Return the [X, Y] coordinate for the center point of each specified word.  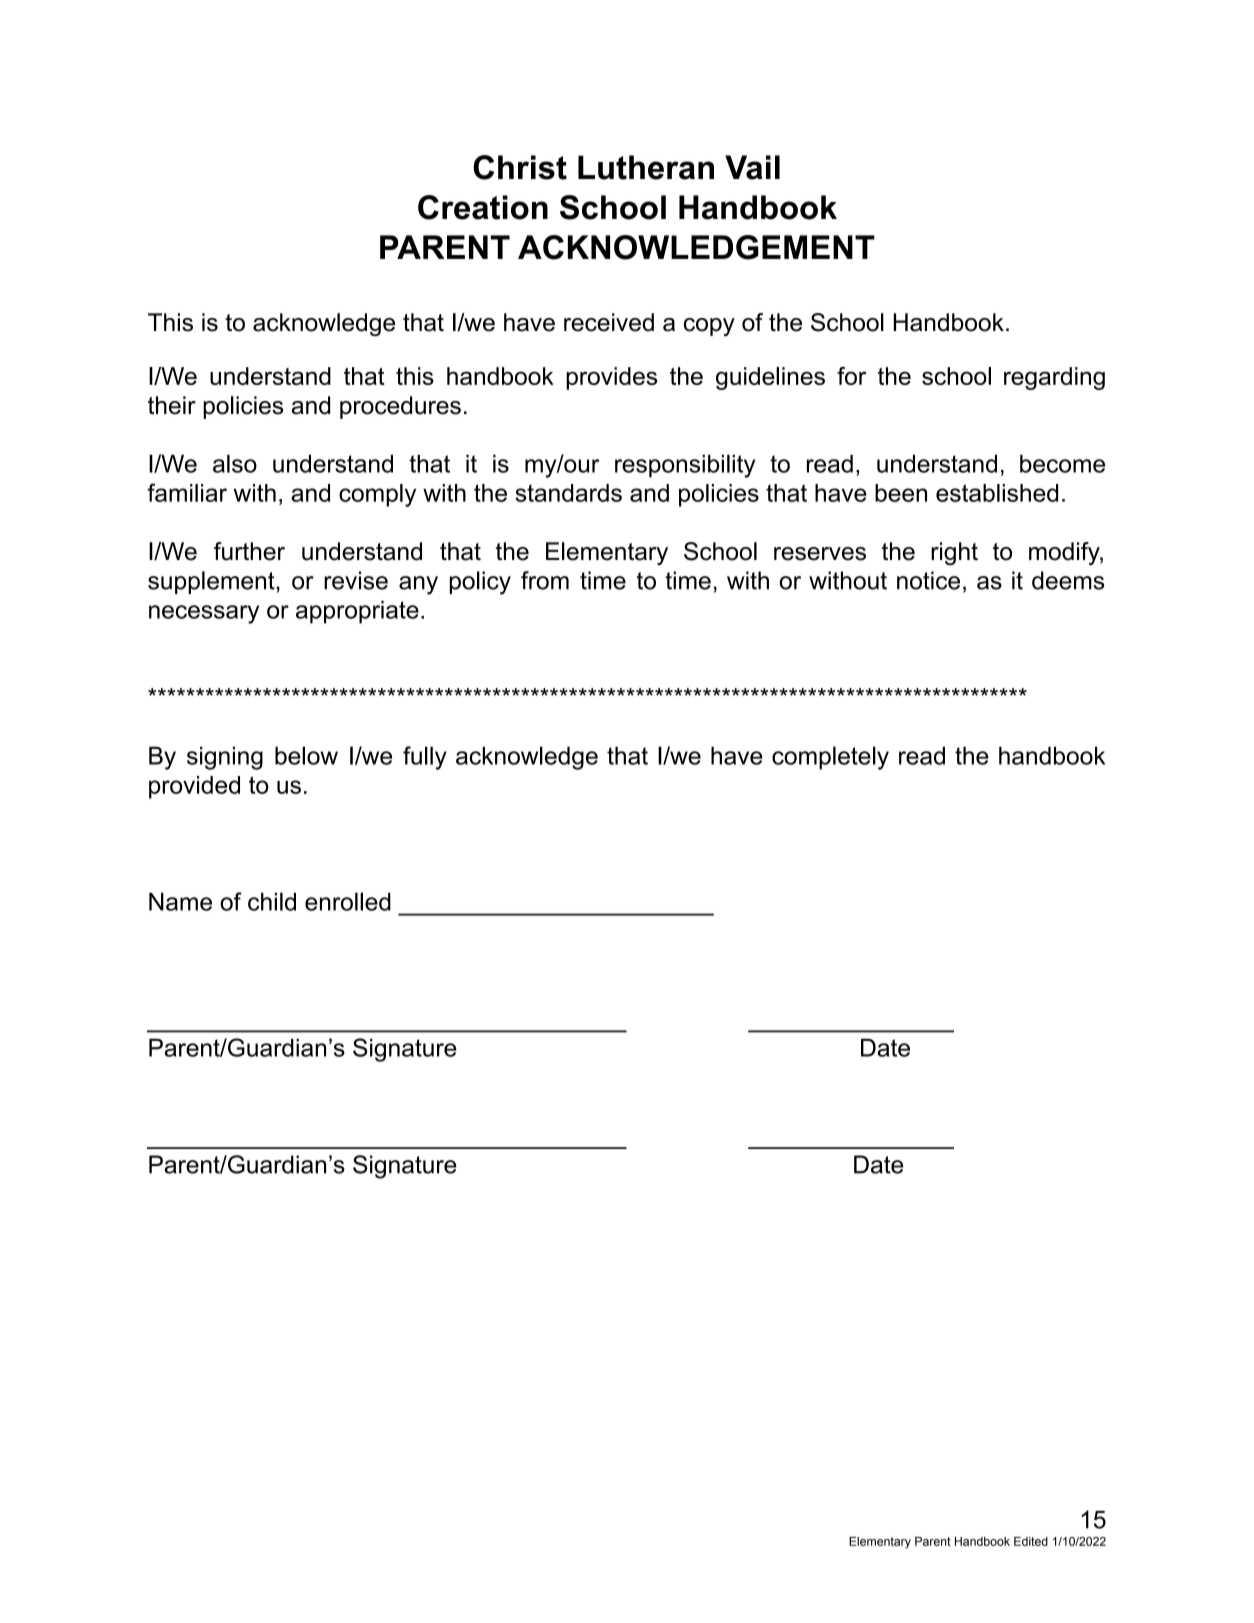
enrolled [348, 901]
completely [830, 758]
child [272, 901]
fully [425, 758]
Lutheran [646, 167]
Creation [483, 207]
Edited [1031, 1541]
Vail [752, 167]
